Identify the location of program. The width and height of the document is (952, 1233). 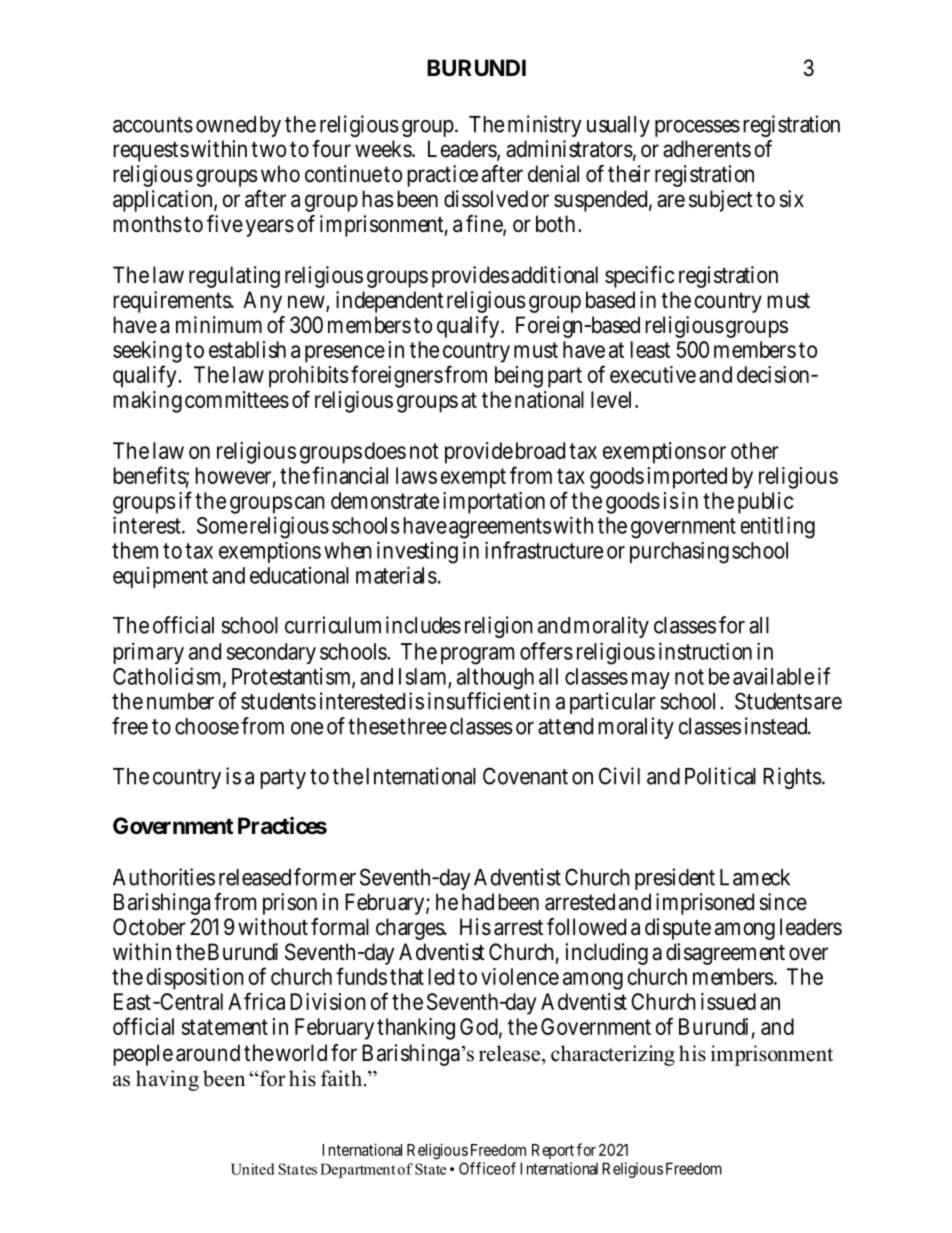
(477, 656).
